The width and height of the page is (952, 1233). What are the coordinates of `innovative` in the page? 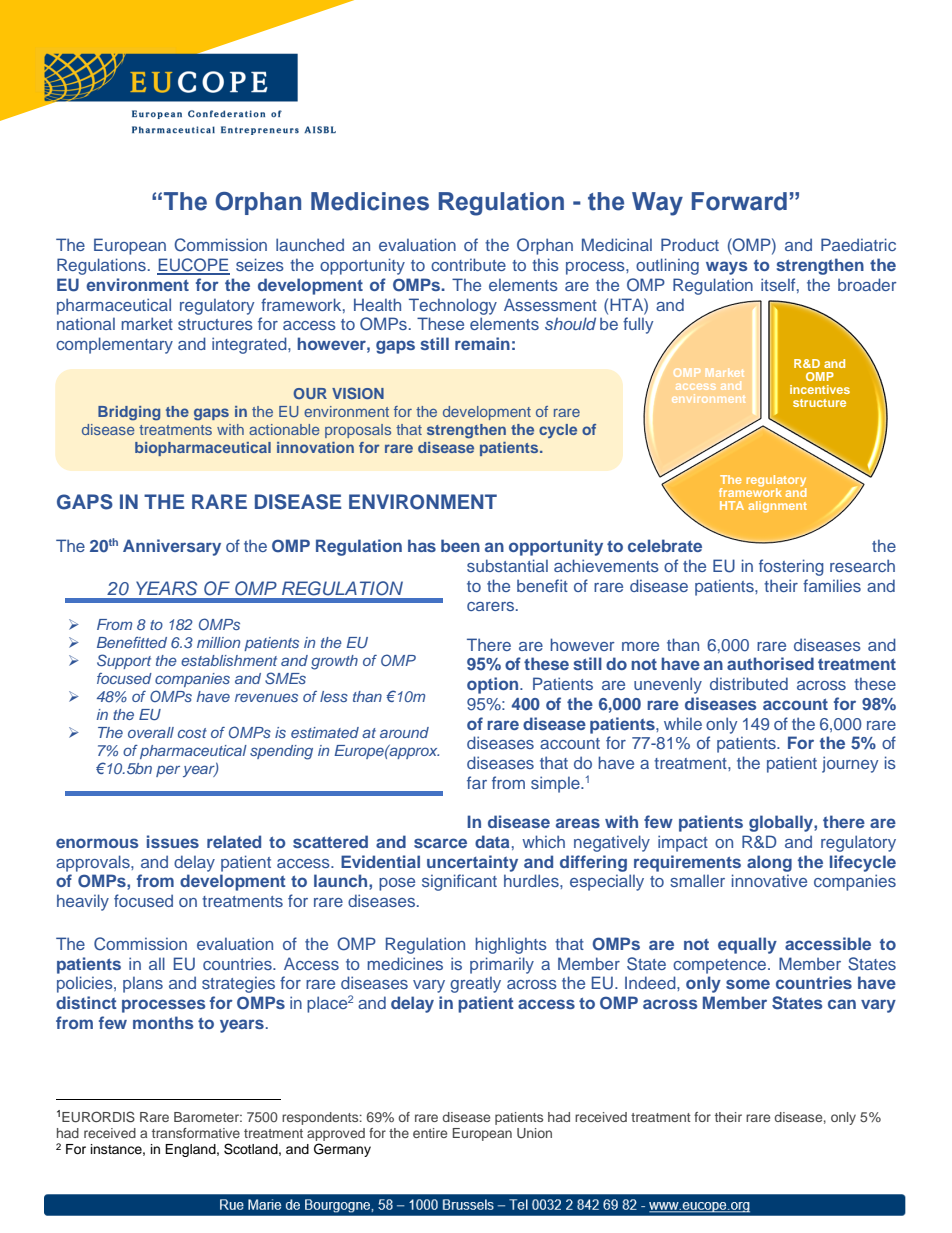 It's located at (769, 880).
